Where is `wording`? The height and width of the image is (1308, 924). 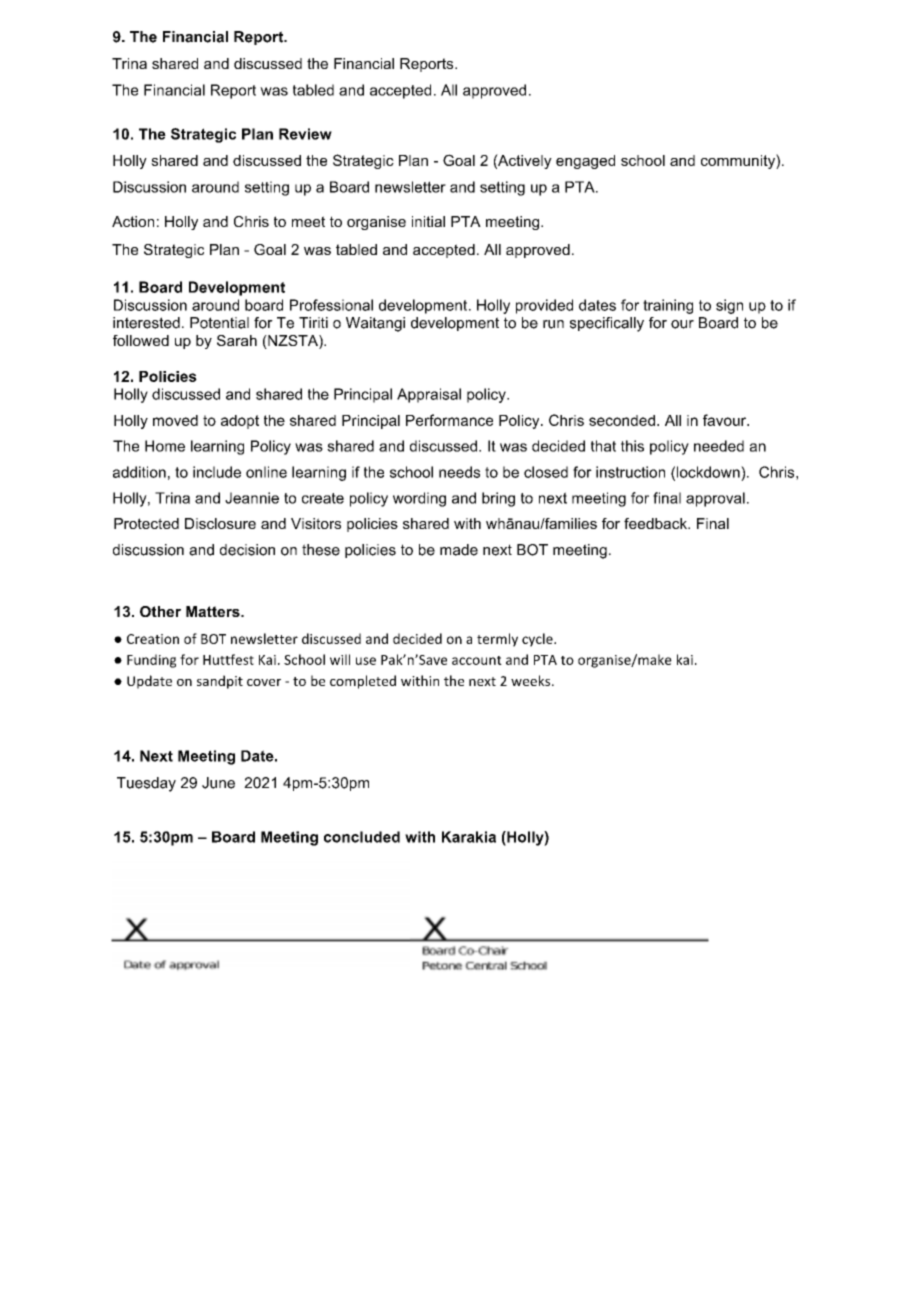
wording is located at coordinates (419, 499).
